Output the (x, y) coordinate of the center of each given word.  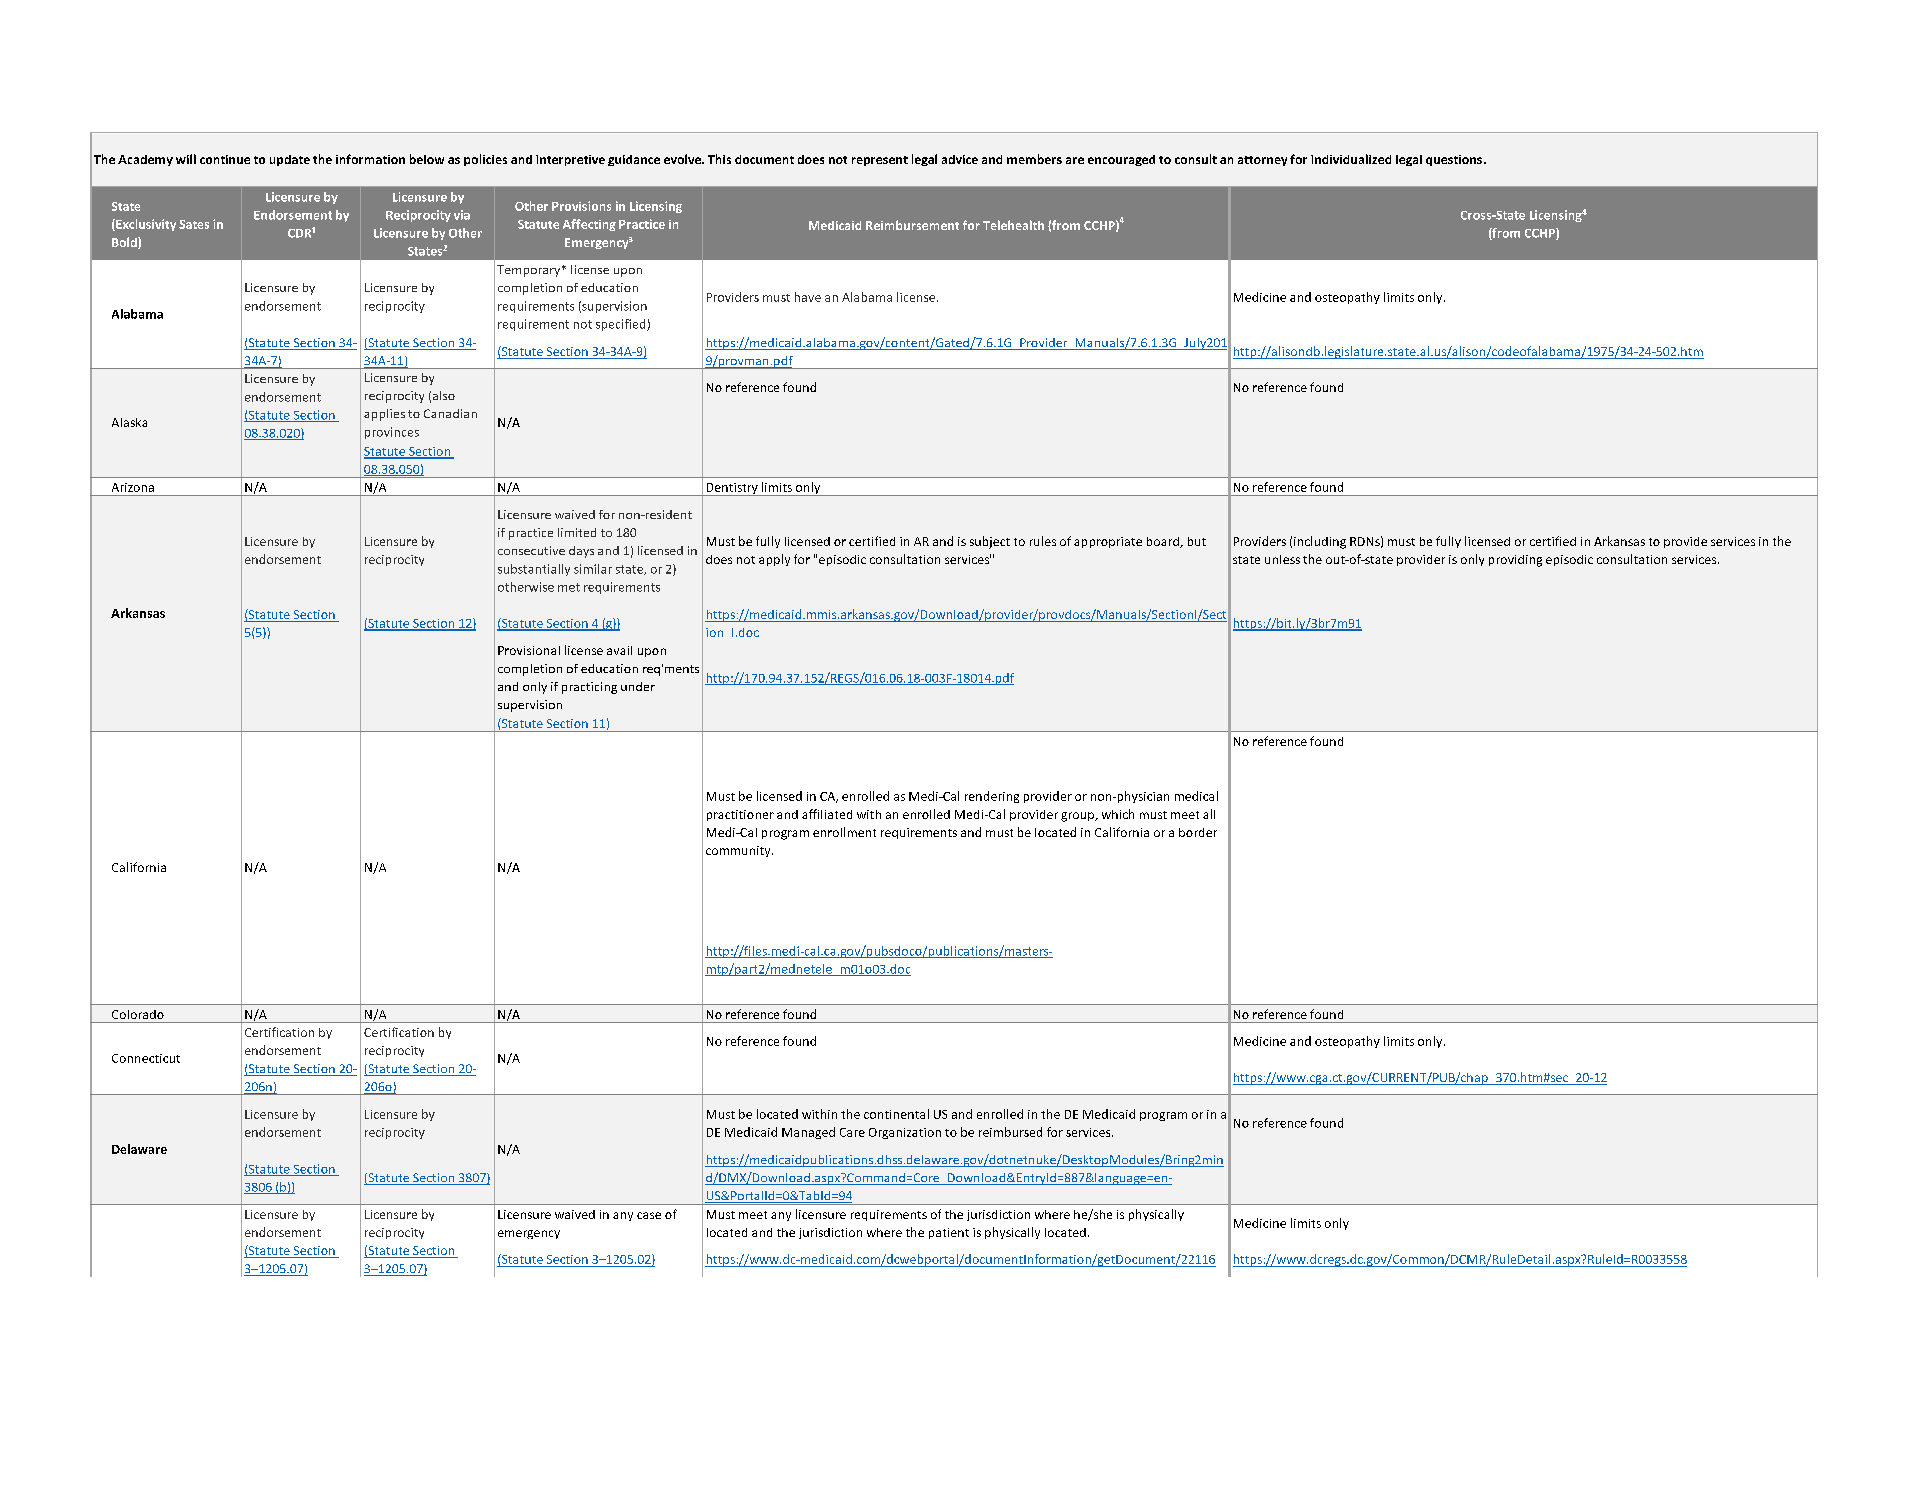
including (1320, 542)
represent (880, 161)
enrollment (844, 832)
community (739, 851)
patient (949, 1233)
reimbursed (1010, 1132)
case (649, 1215)
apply (774, 560)
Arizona (133, 487)
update (290, 160)
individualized (1351, 159)
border (1198, 832)
